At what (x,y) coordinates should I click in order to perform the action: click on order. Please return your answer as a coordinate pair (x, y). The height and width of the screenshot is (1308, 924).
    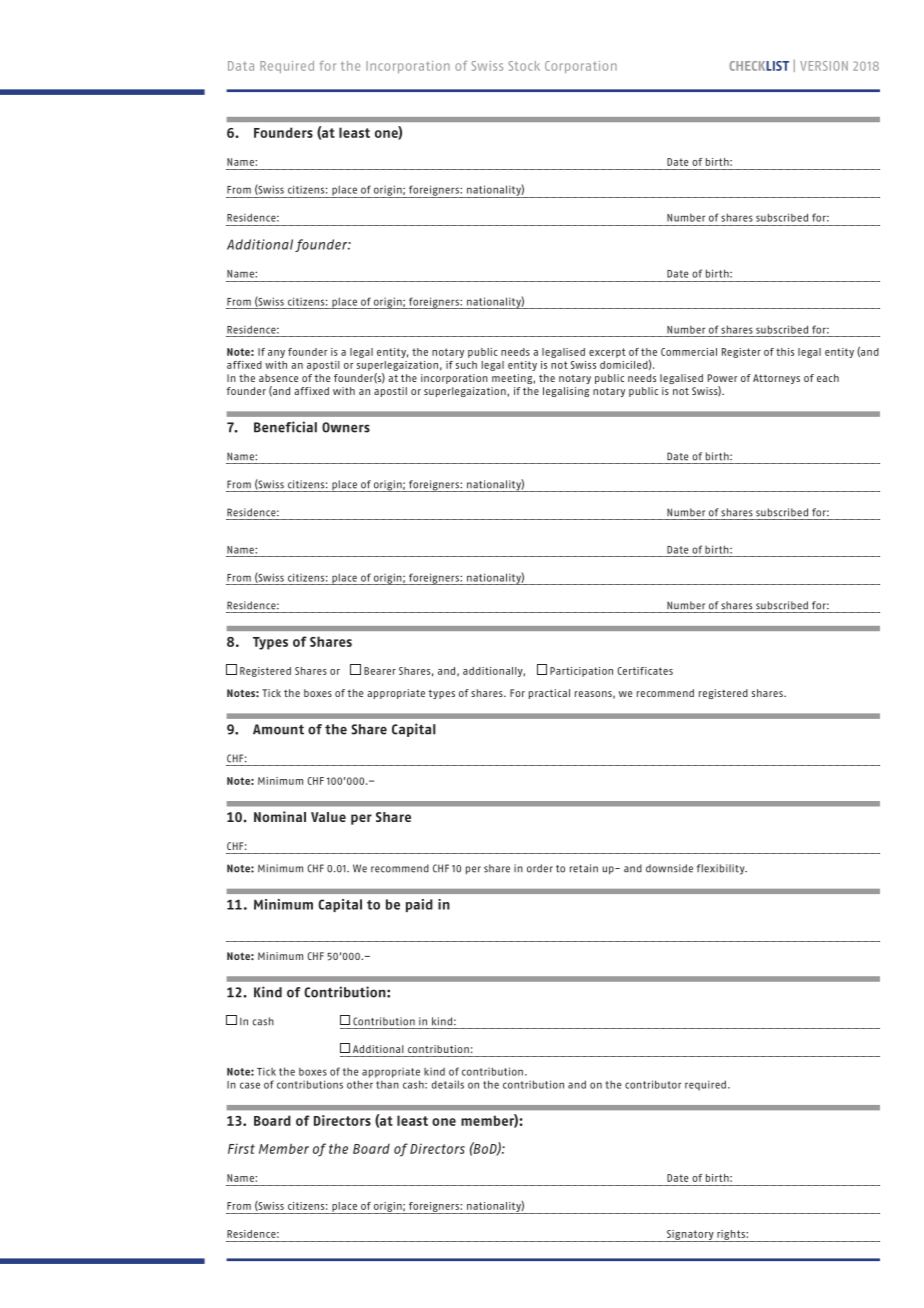
    Looking at the image, I should click on (540, 868).
